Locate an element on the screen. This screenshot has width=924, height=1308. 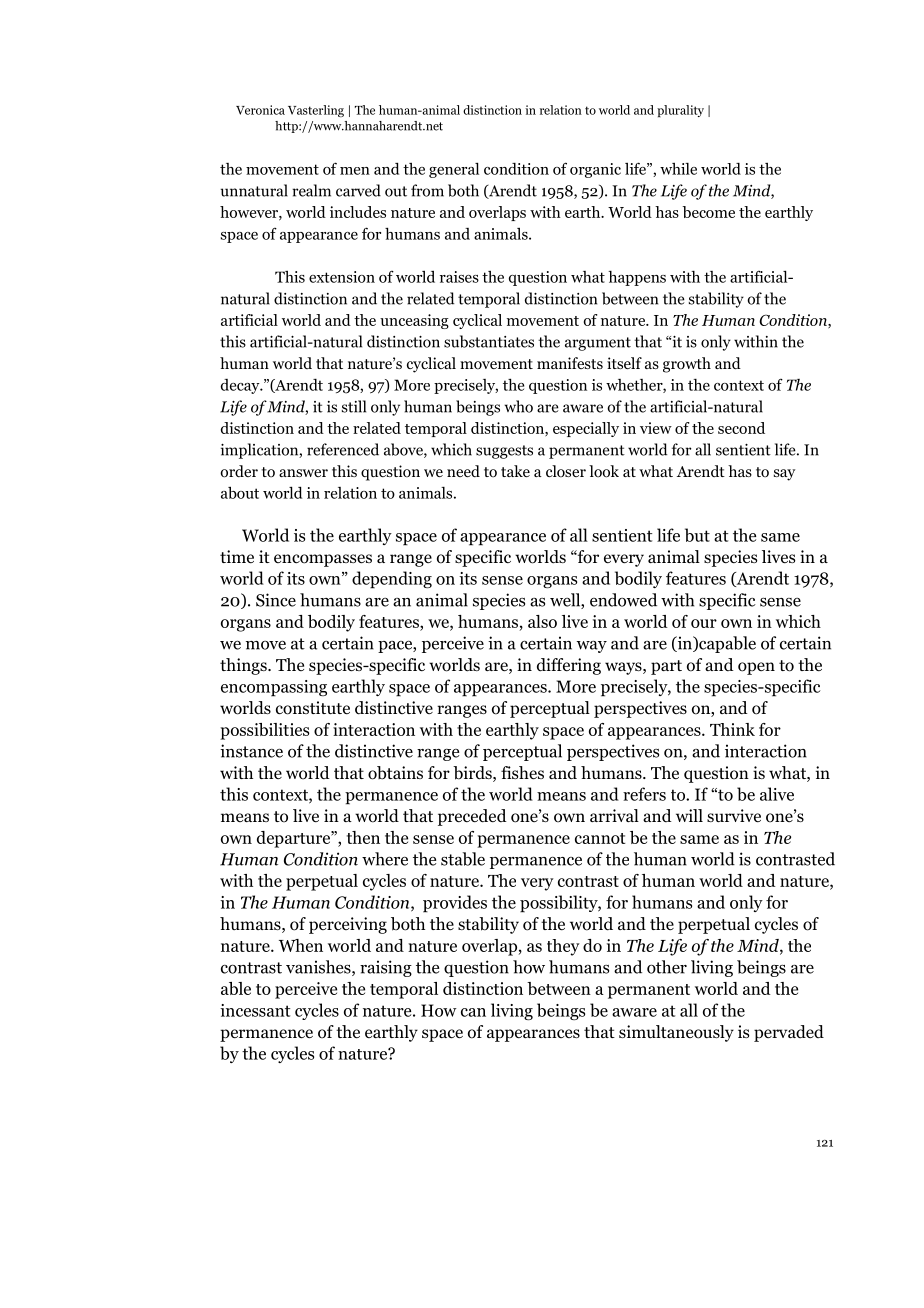
answer is located at coordinates (303, 473).
